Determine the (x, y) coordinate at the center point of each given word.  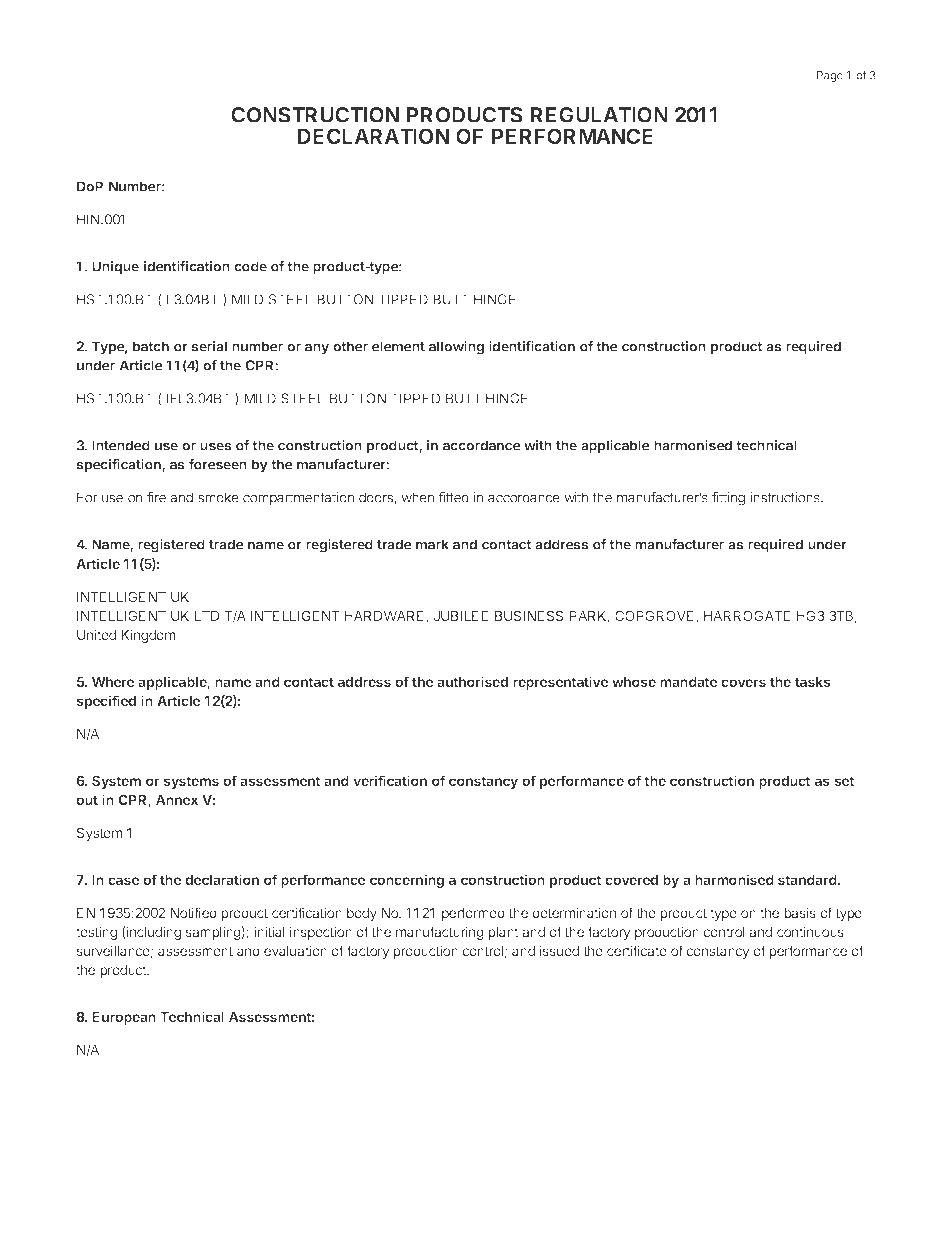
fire (156, 497)
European (124, 1018)
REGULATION (599, 115)
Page (830, 76)
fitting (728, 499)
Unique (115, 268)
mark (432, 544)
